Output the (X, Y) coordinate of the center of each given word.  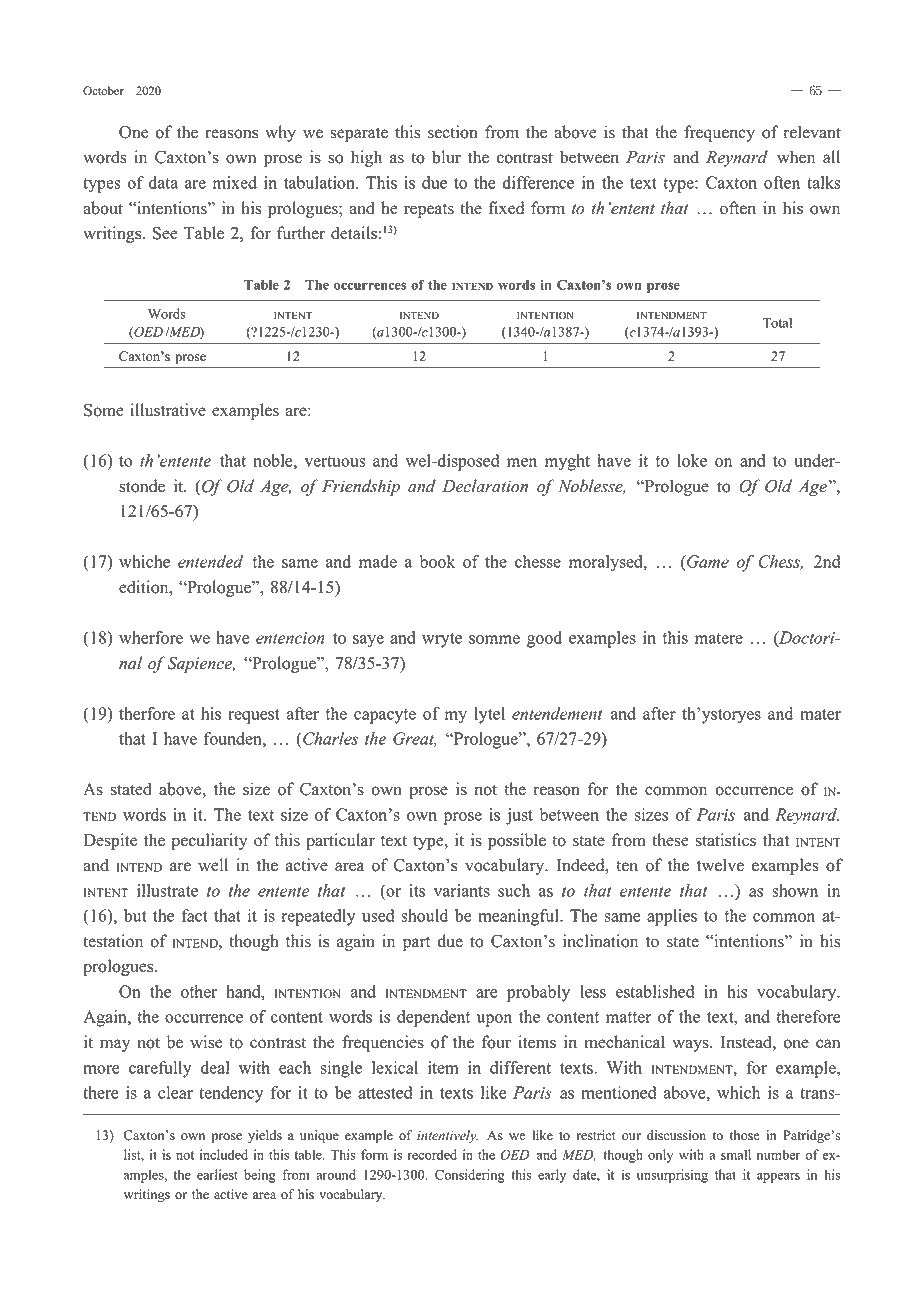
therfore (147, 713)
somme (494, 639)
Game (707, 563)
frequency (719, 133)
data (163, 182)
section (453, 132)
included (224, 1154)
